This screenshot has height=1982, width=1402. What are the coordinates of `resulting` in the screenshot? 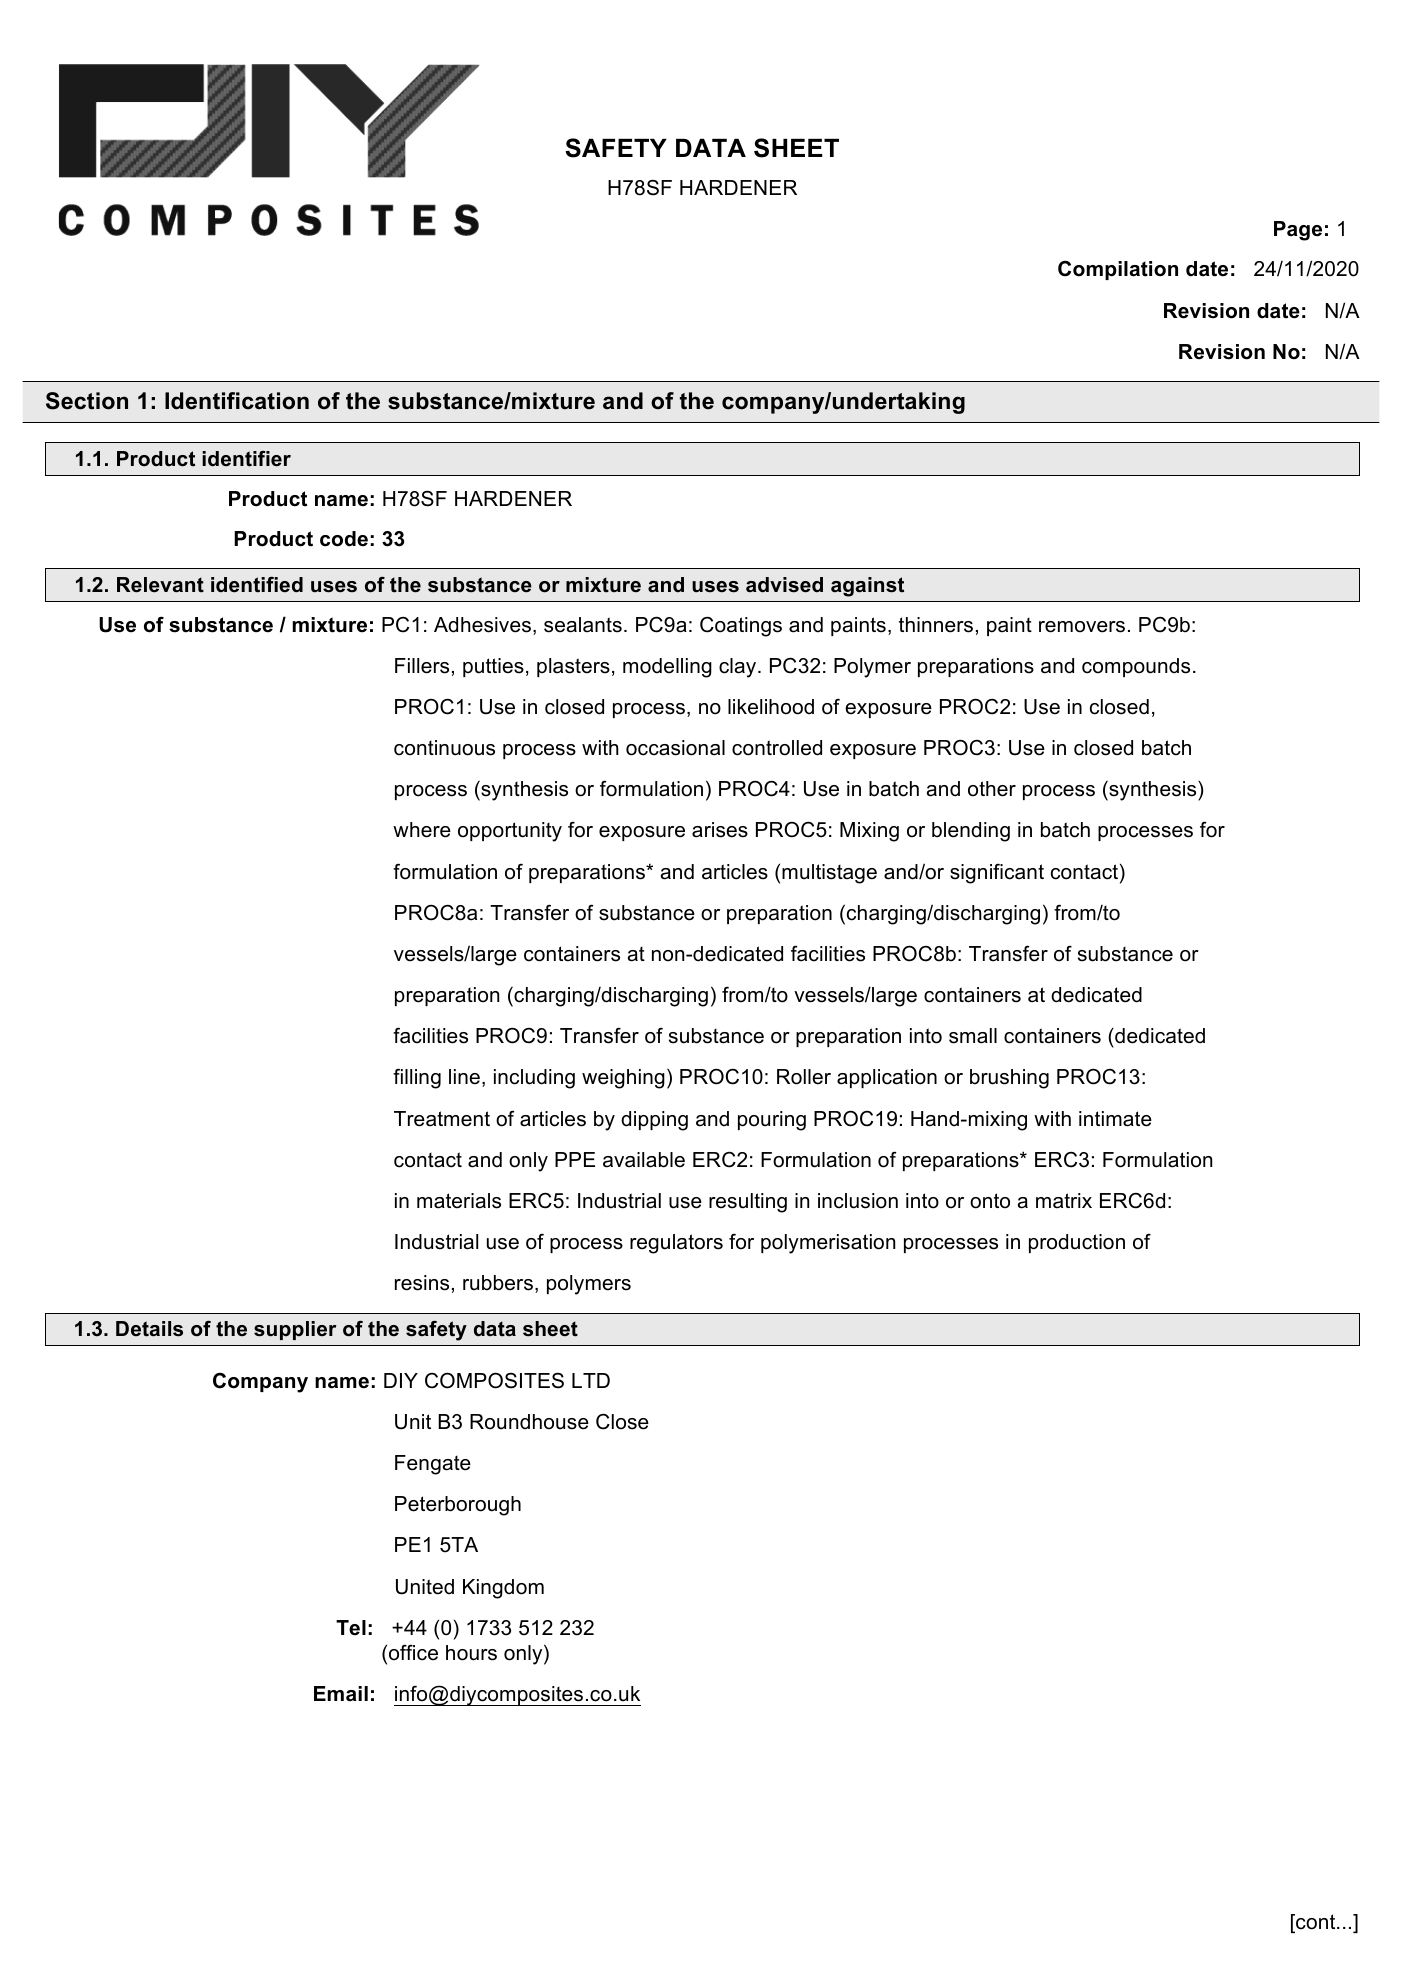 It's located at (748, 1203).
